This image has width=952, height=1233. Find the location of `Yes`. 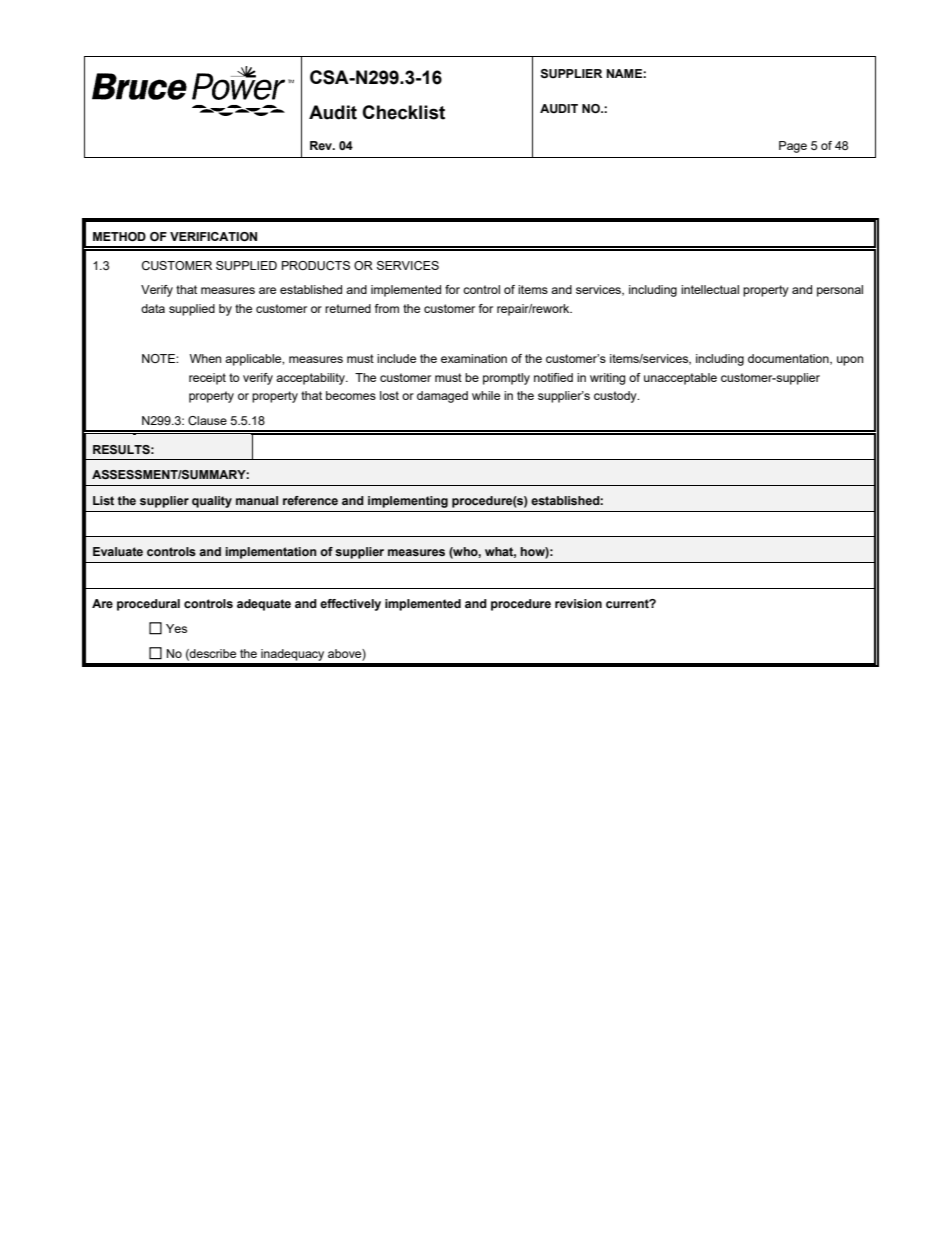

Yes is located at coordinates (176, 628).
